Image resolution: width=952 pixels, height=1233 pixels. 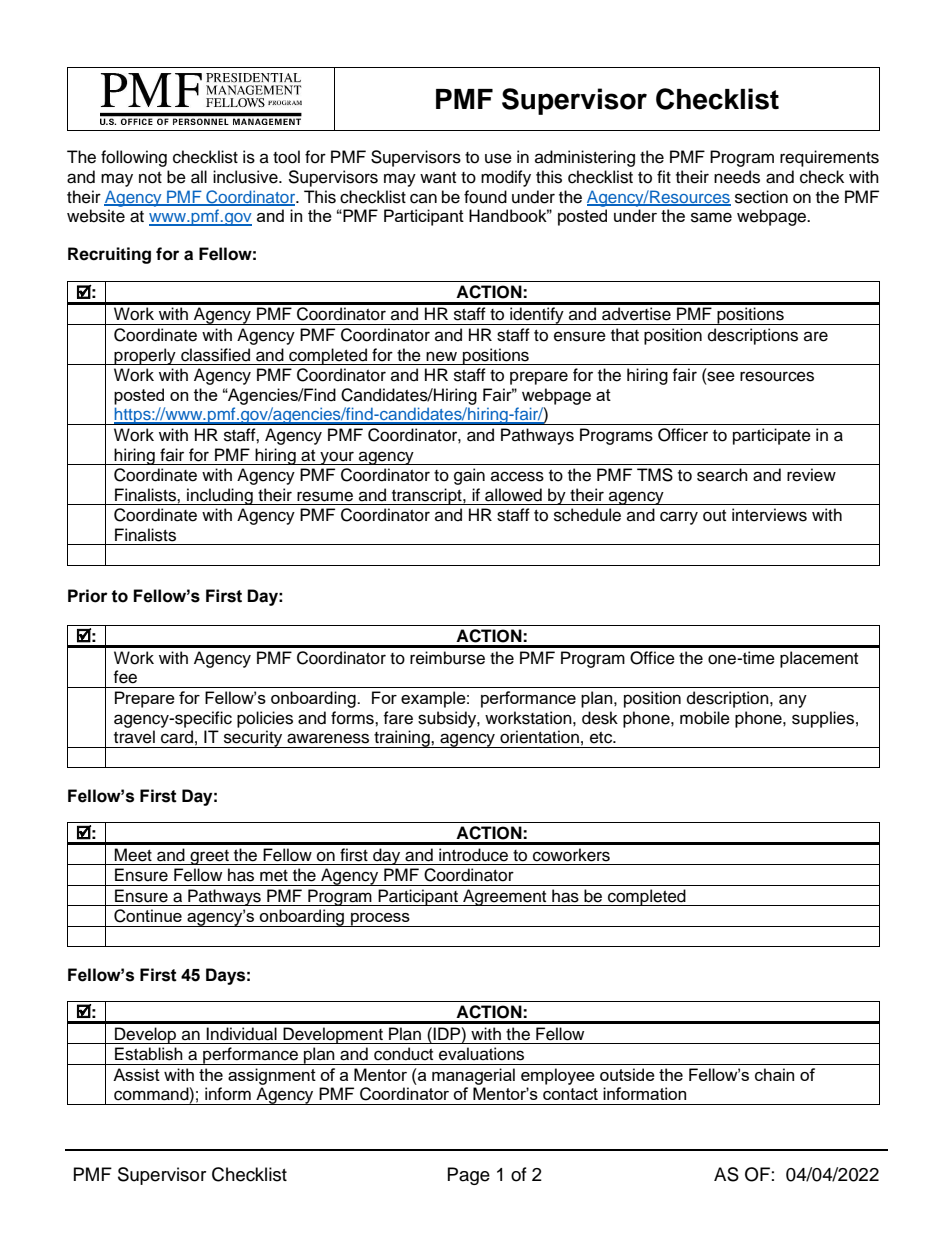 What do you see at coordinates (737, 177) in the screenshot?
I see `needs` at bounding box center [737, 177].
